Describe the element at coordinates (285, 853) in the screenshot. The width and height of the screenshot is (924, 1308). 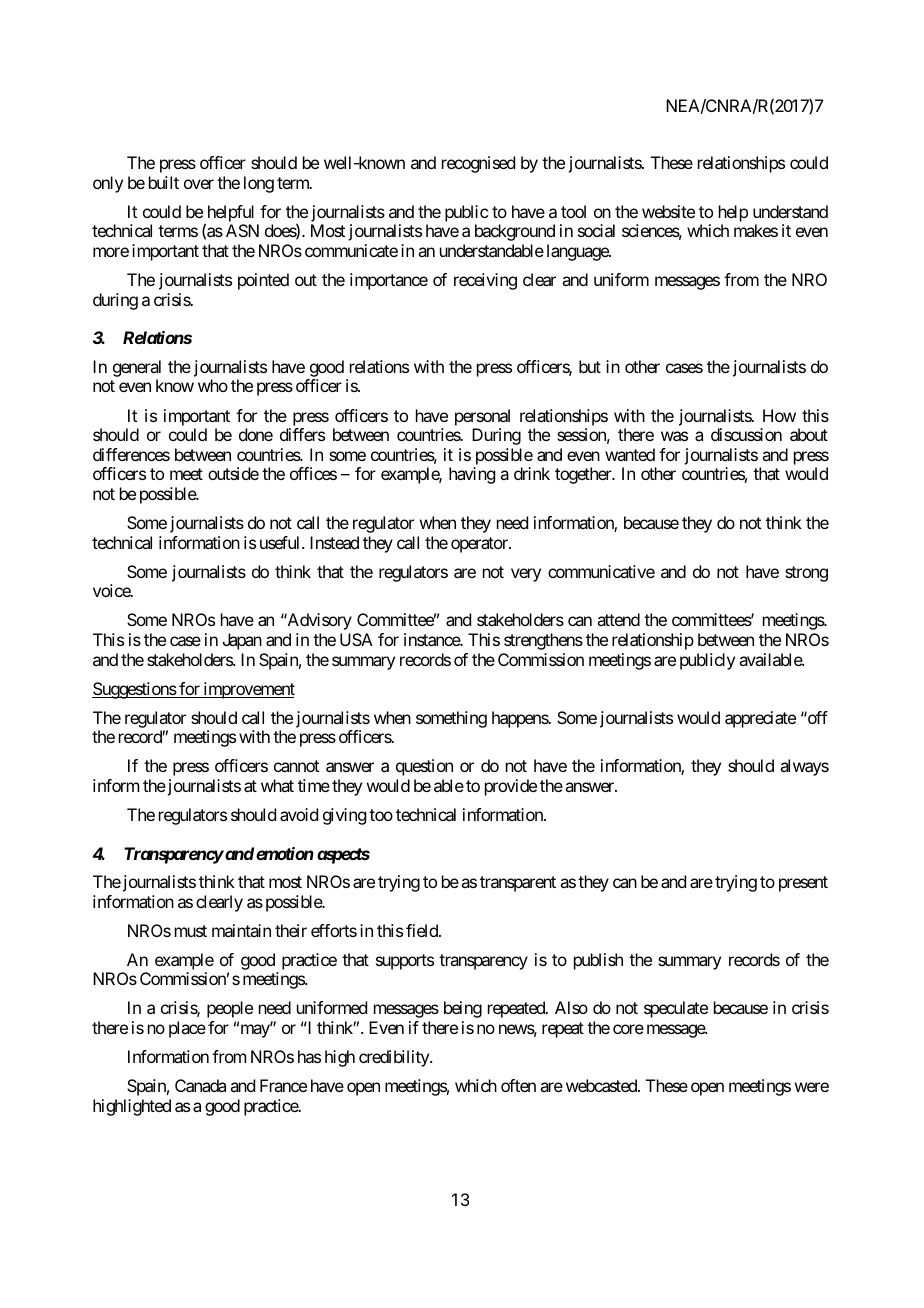
I see `emotion` at that location.
